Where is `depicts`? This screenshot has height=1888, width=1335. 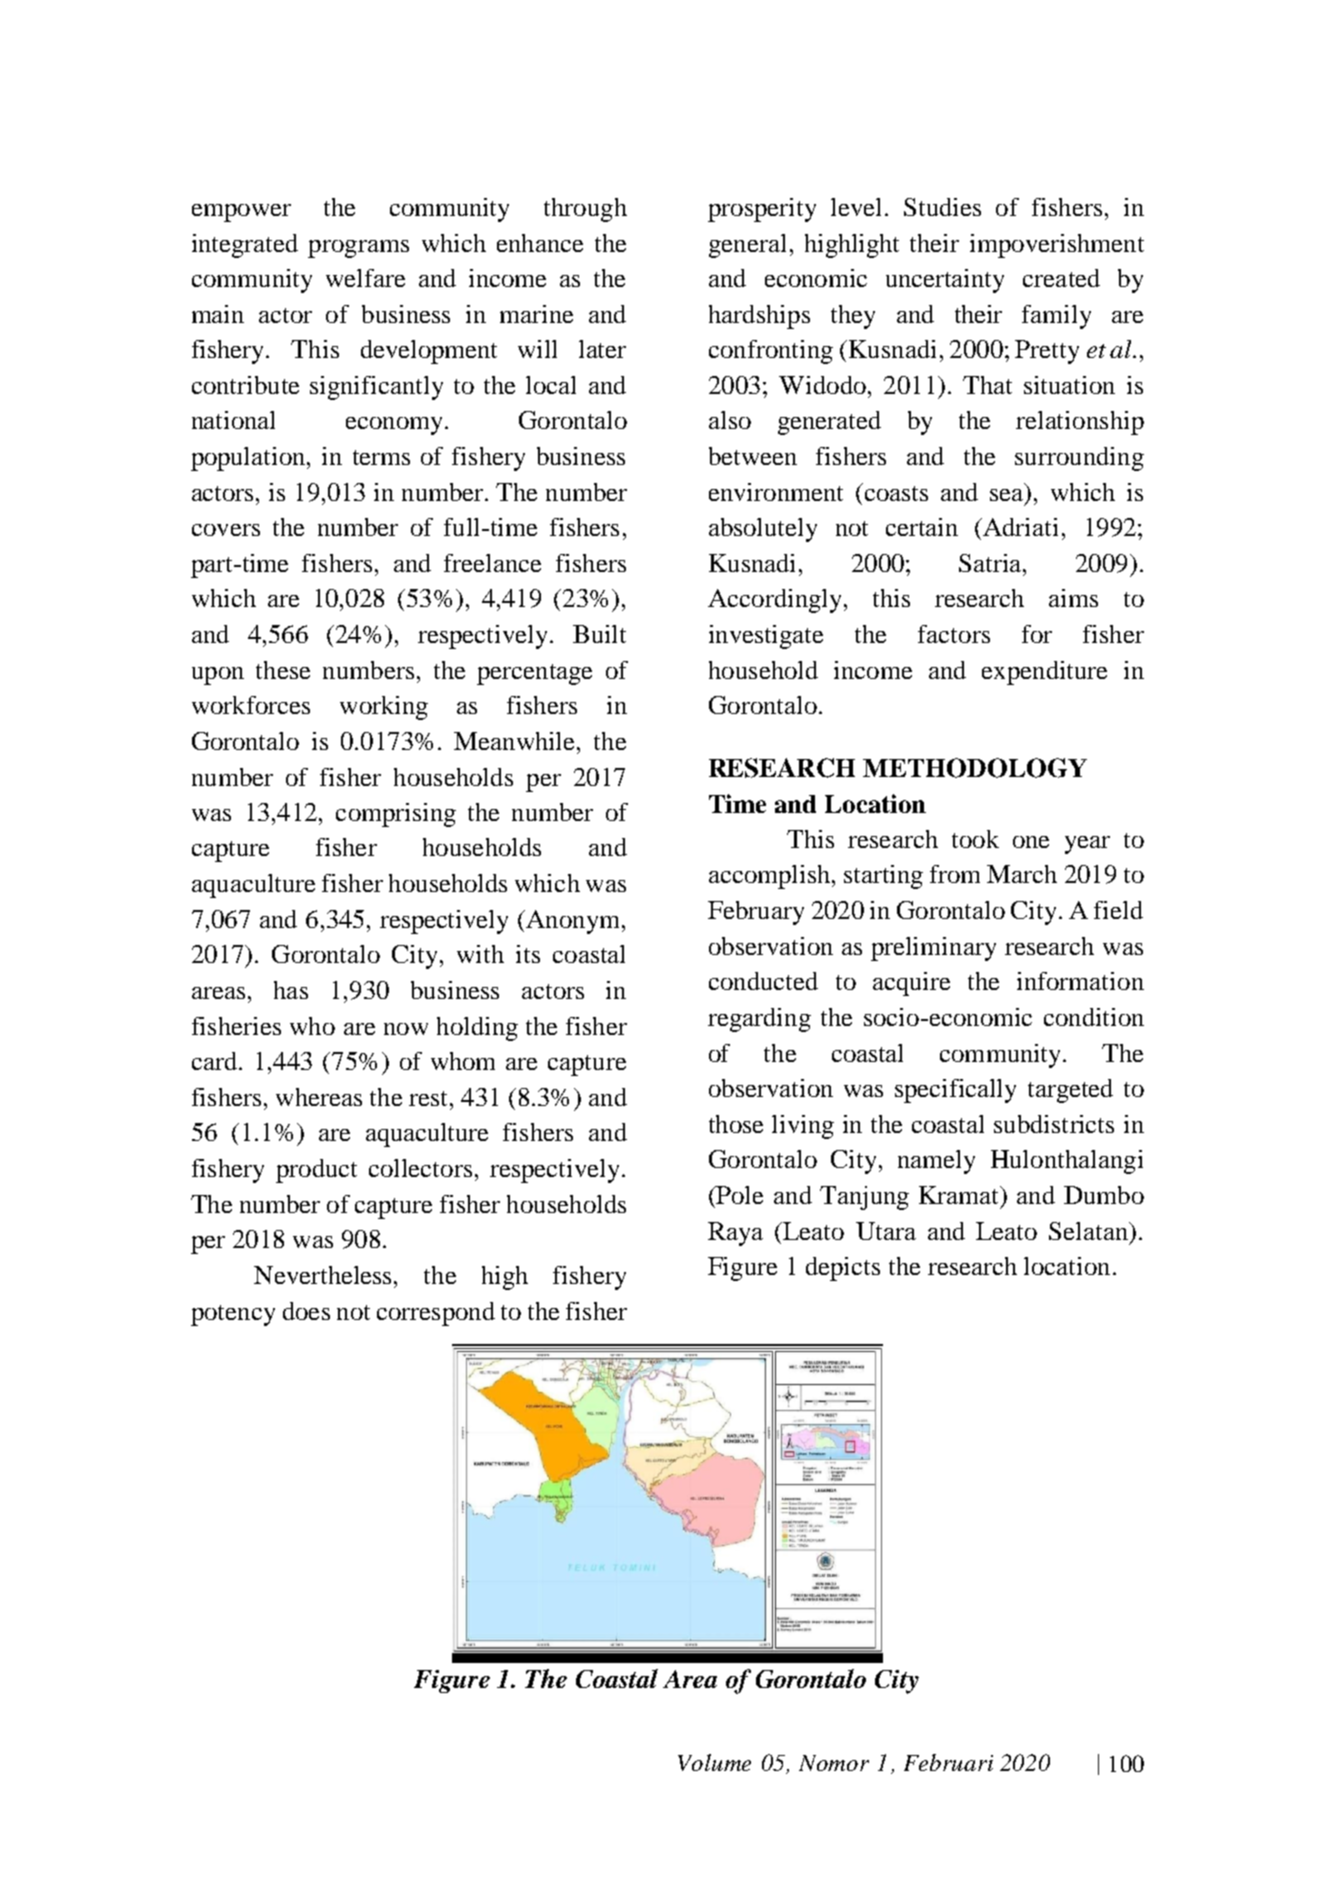
depicts is located at coordinates (843, 1269).
